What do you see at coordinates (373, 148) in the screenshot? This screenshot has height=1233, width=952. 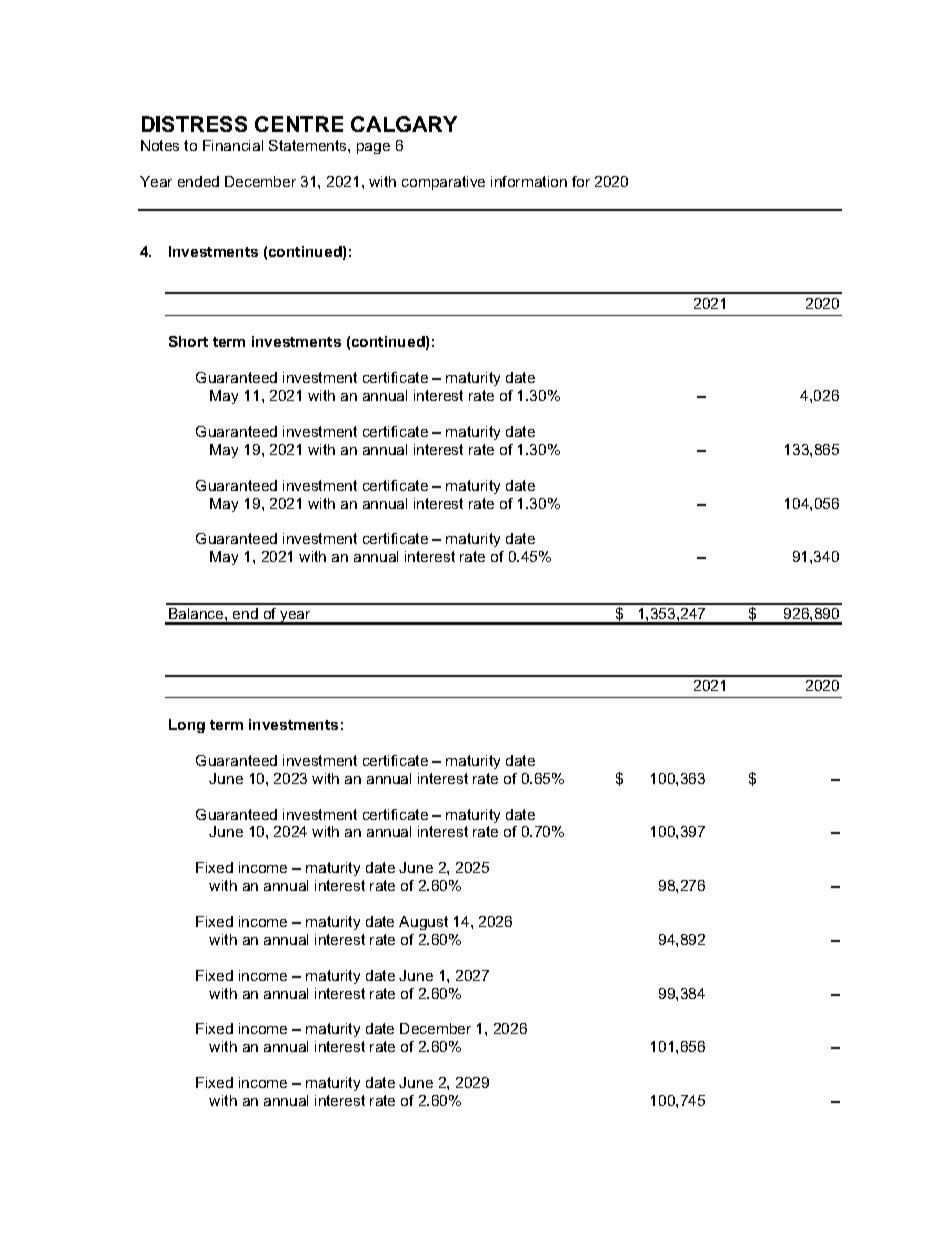 I see `page` at bounding box center [373, 148].
